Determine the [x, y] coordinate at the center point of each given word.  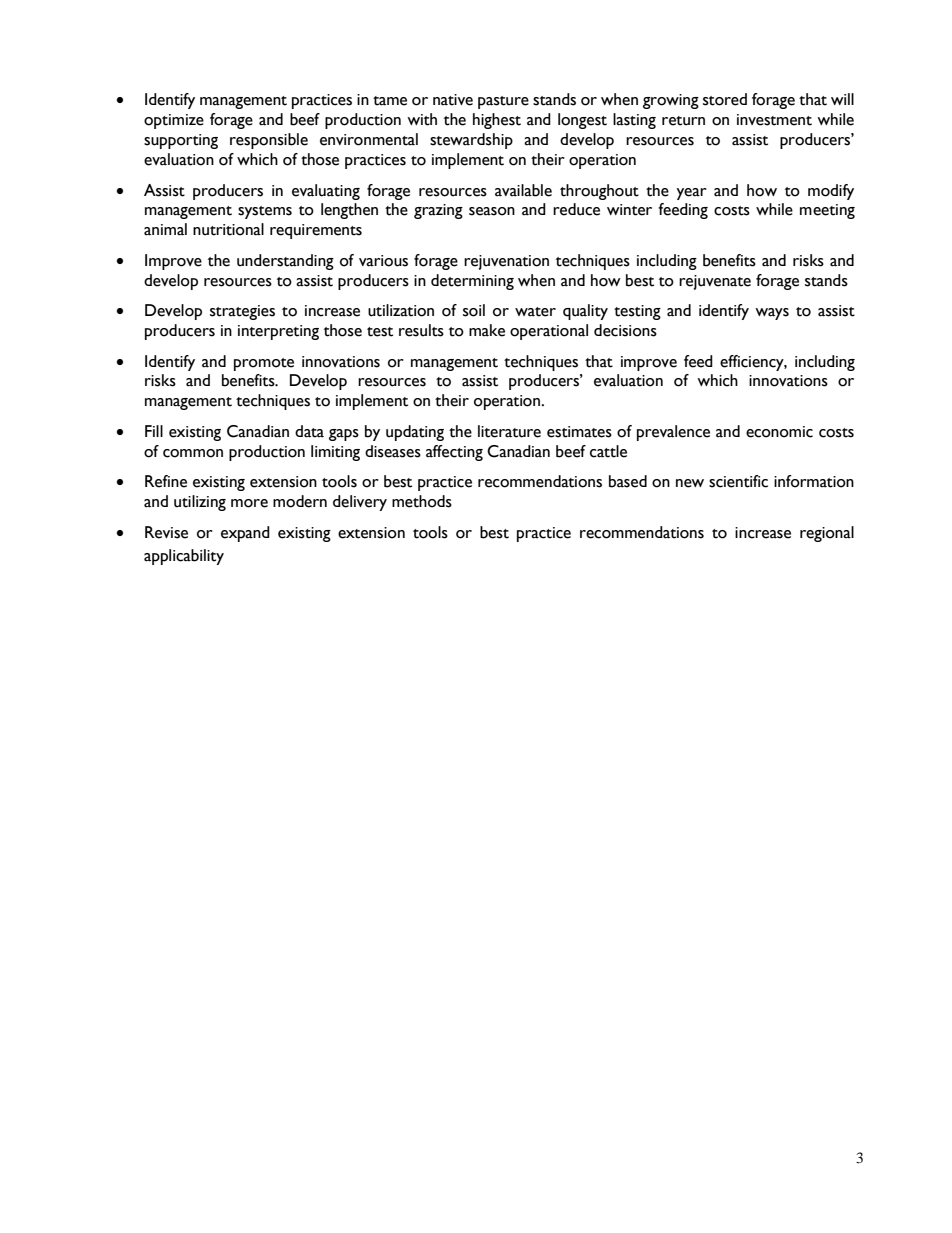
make [487, 330]
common [193, 453]
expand [245, 534]
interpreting [278, 332]
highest [497, 121]
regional [827, 534]
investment [774, 120]
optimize [174, 121]
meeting [827, 211]
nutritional [228, 229]
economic [779, 432]
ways [772, 314]
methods [422, 501]
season [492, 211]
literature [509, 431]
